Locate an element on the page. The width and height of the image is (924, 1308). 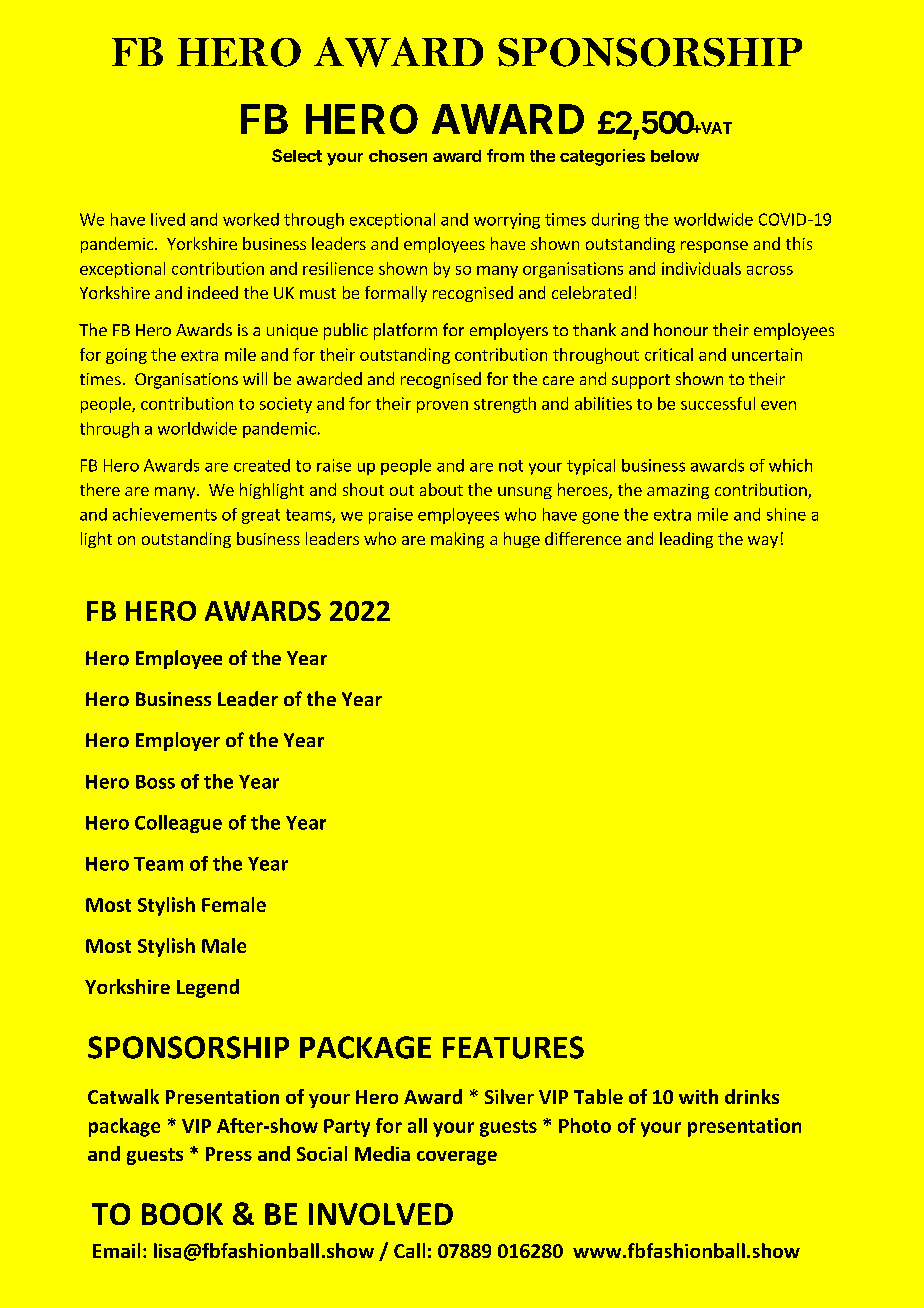
chosen is located at coordinates (398, 156).
